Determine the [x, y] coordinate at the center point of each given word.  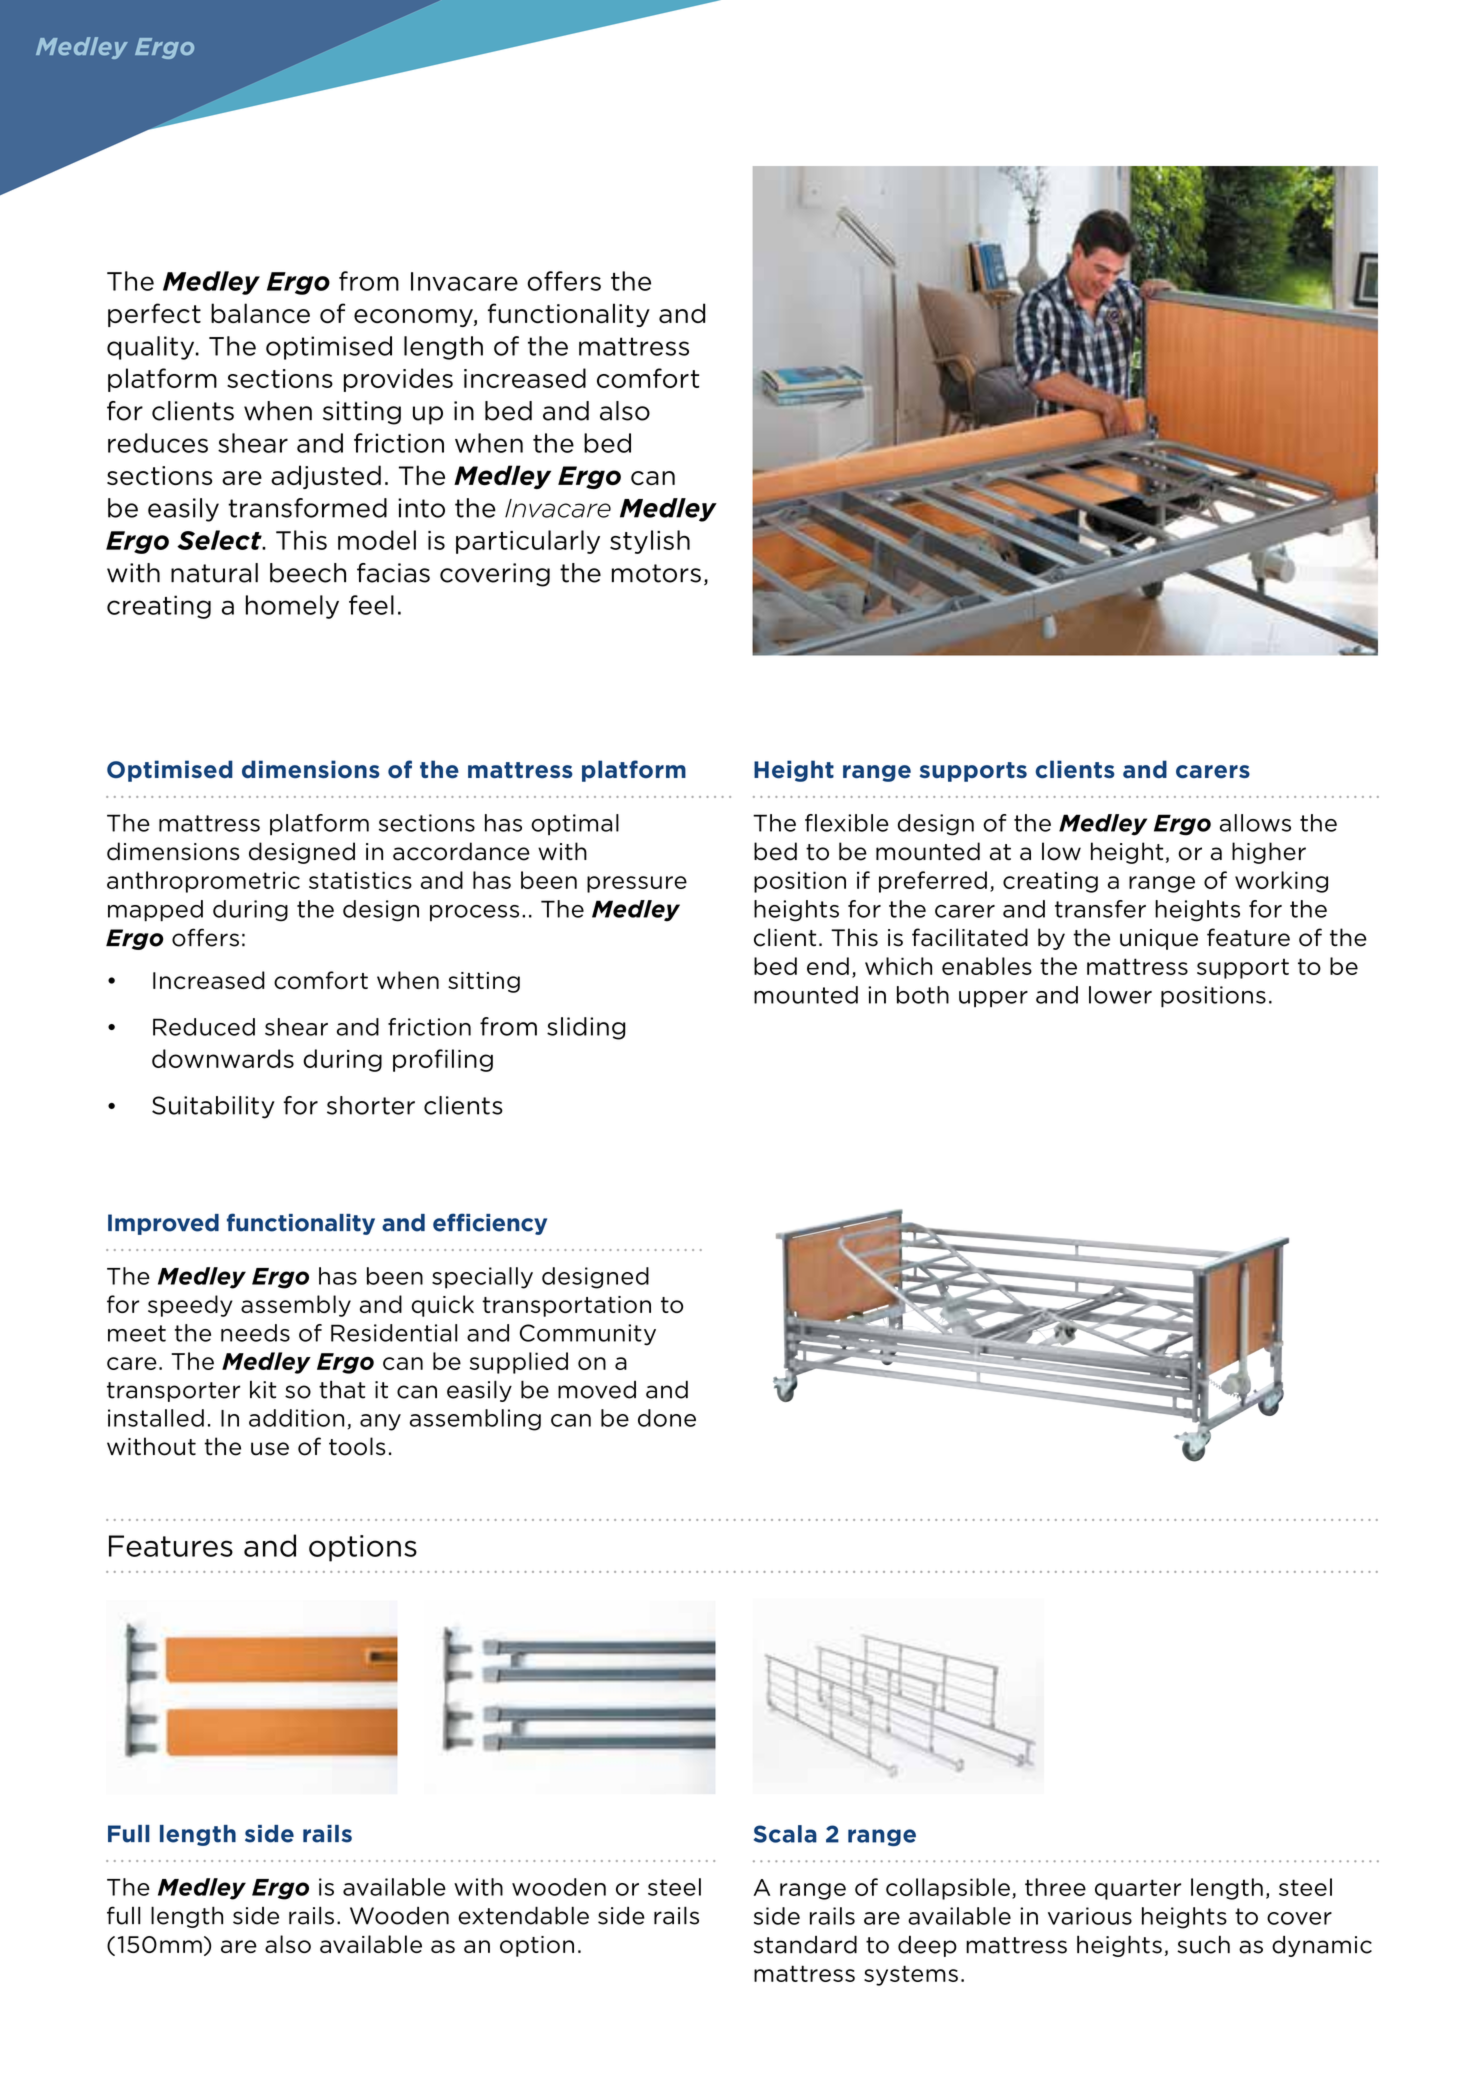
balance [260, 313]
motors [656, 573]
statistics [360, 880]
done [667, 1418]
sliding [586, 1028]
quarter [1138, 1889]
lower [1120, 995]
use [270, 1449]
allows [1255, 823]
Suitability [213, 1107]
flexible [847, 823]
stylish [650, 542]
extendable [523, 1915]
